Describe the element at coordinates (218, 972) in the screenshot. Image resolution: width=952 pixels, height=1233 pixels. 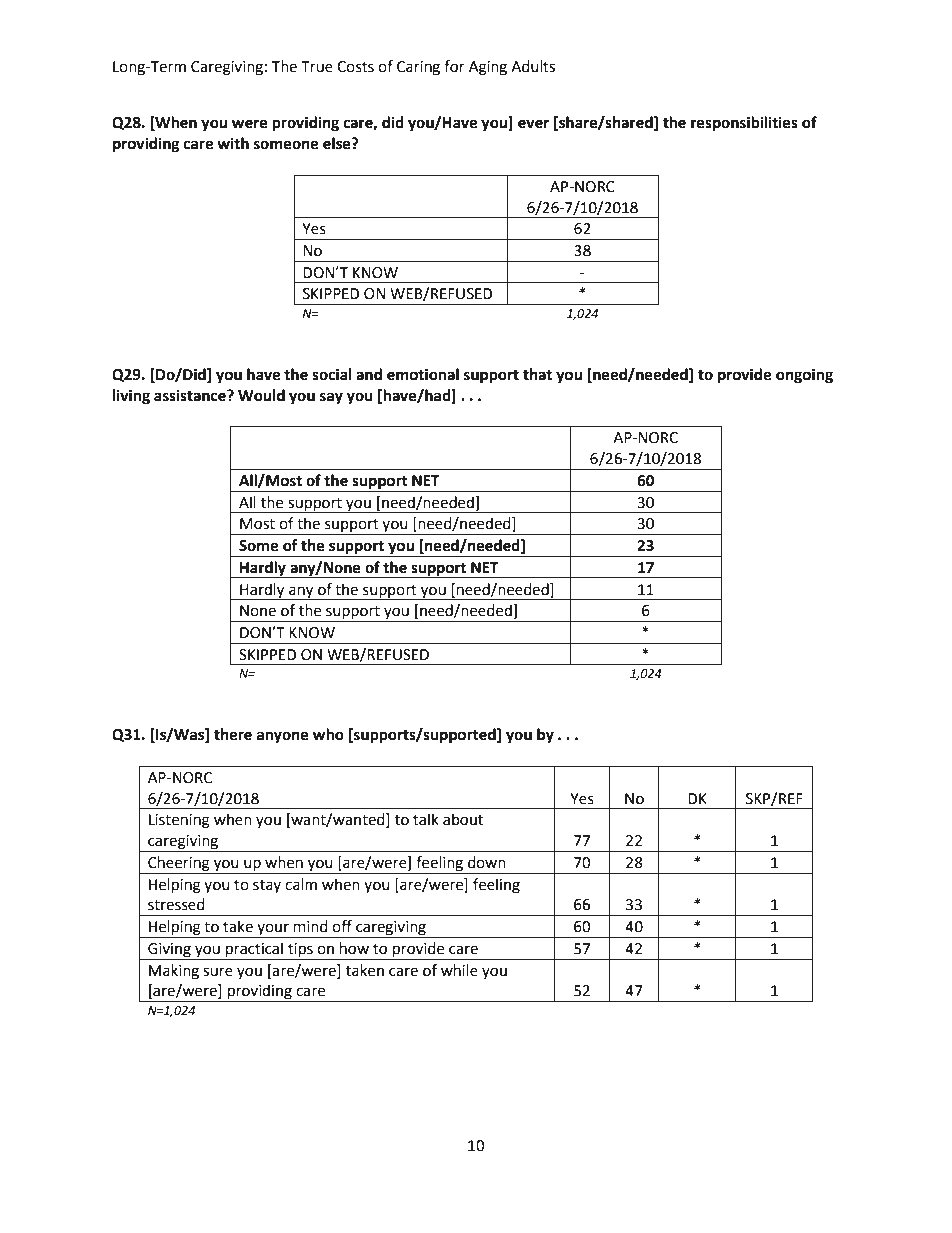
I see `sure` at that location.
